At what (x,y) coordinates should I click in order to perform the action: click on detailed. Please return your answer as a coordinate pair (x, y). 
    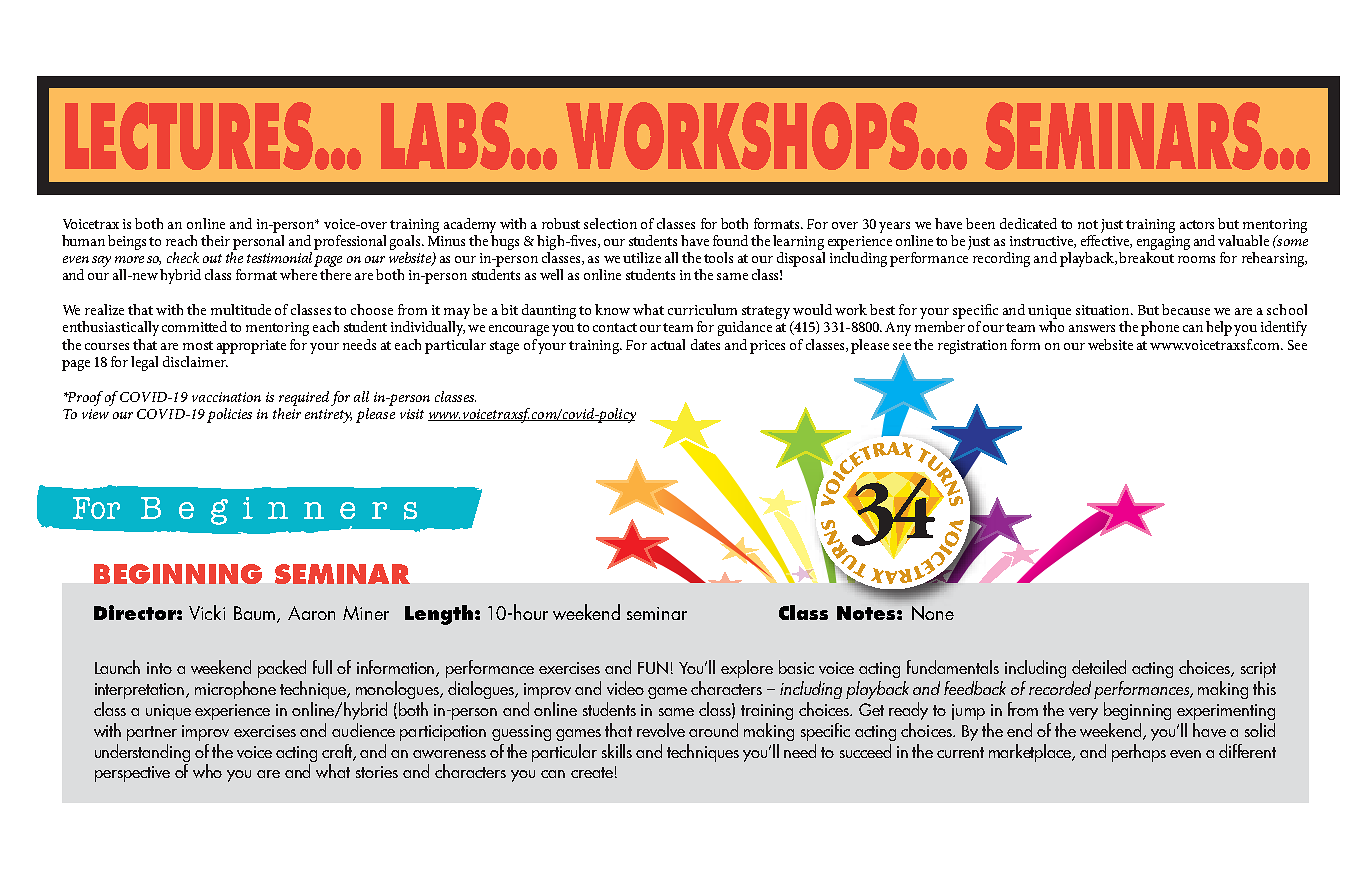
    Looking at the image, I should click on (1099, 667).
